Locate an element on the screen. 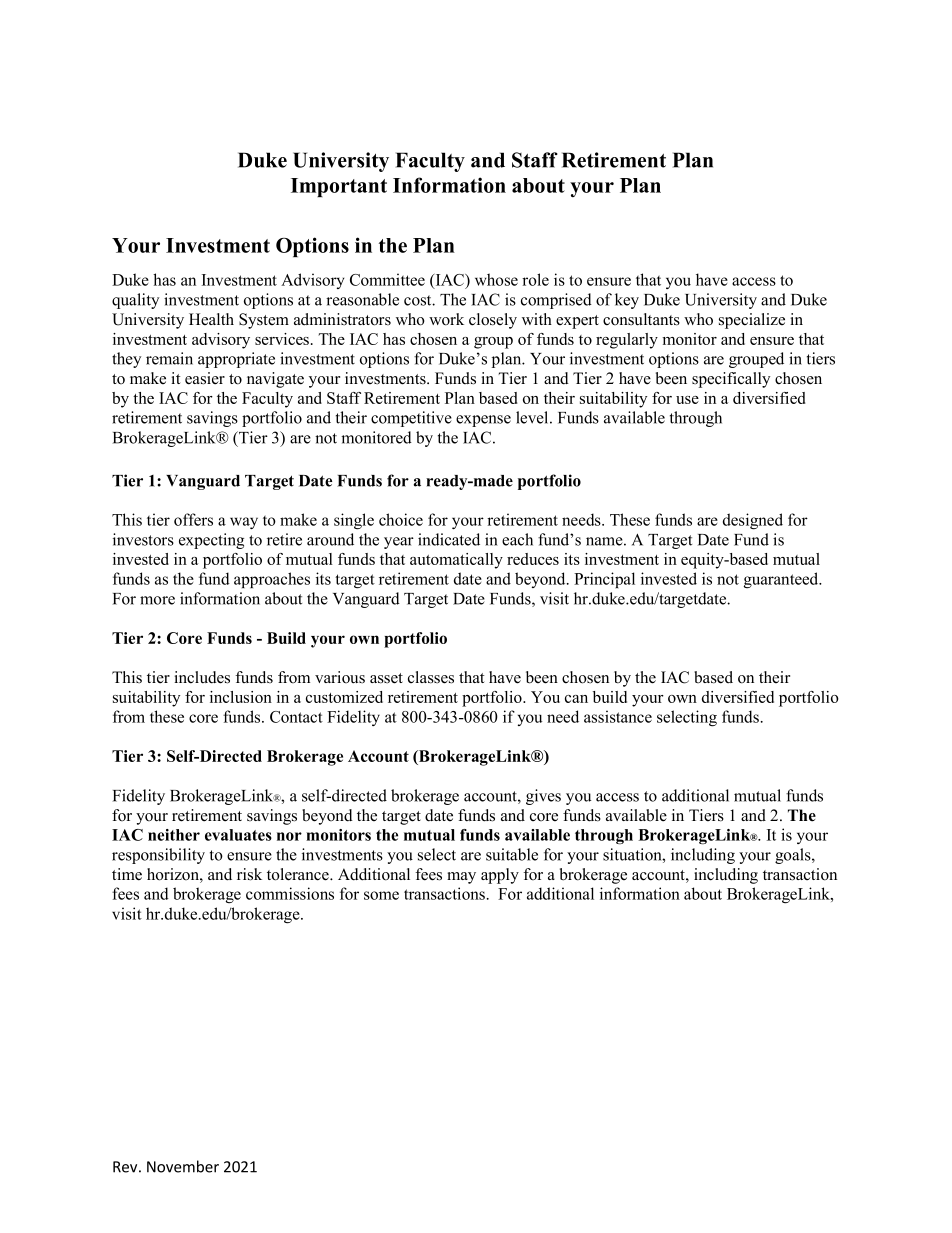 The width and height of the screenshot is (952, 1233). includes is located at coordinates (202, 677).
